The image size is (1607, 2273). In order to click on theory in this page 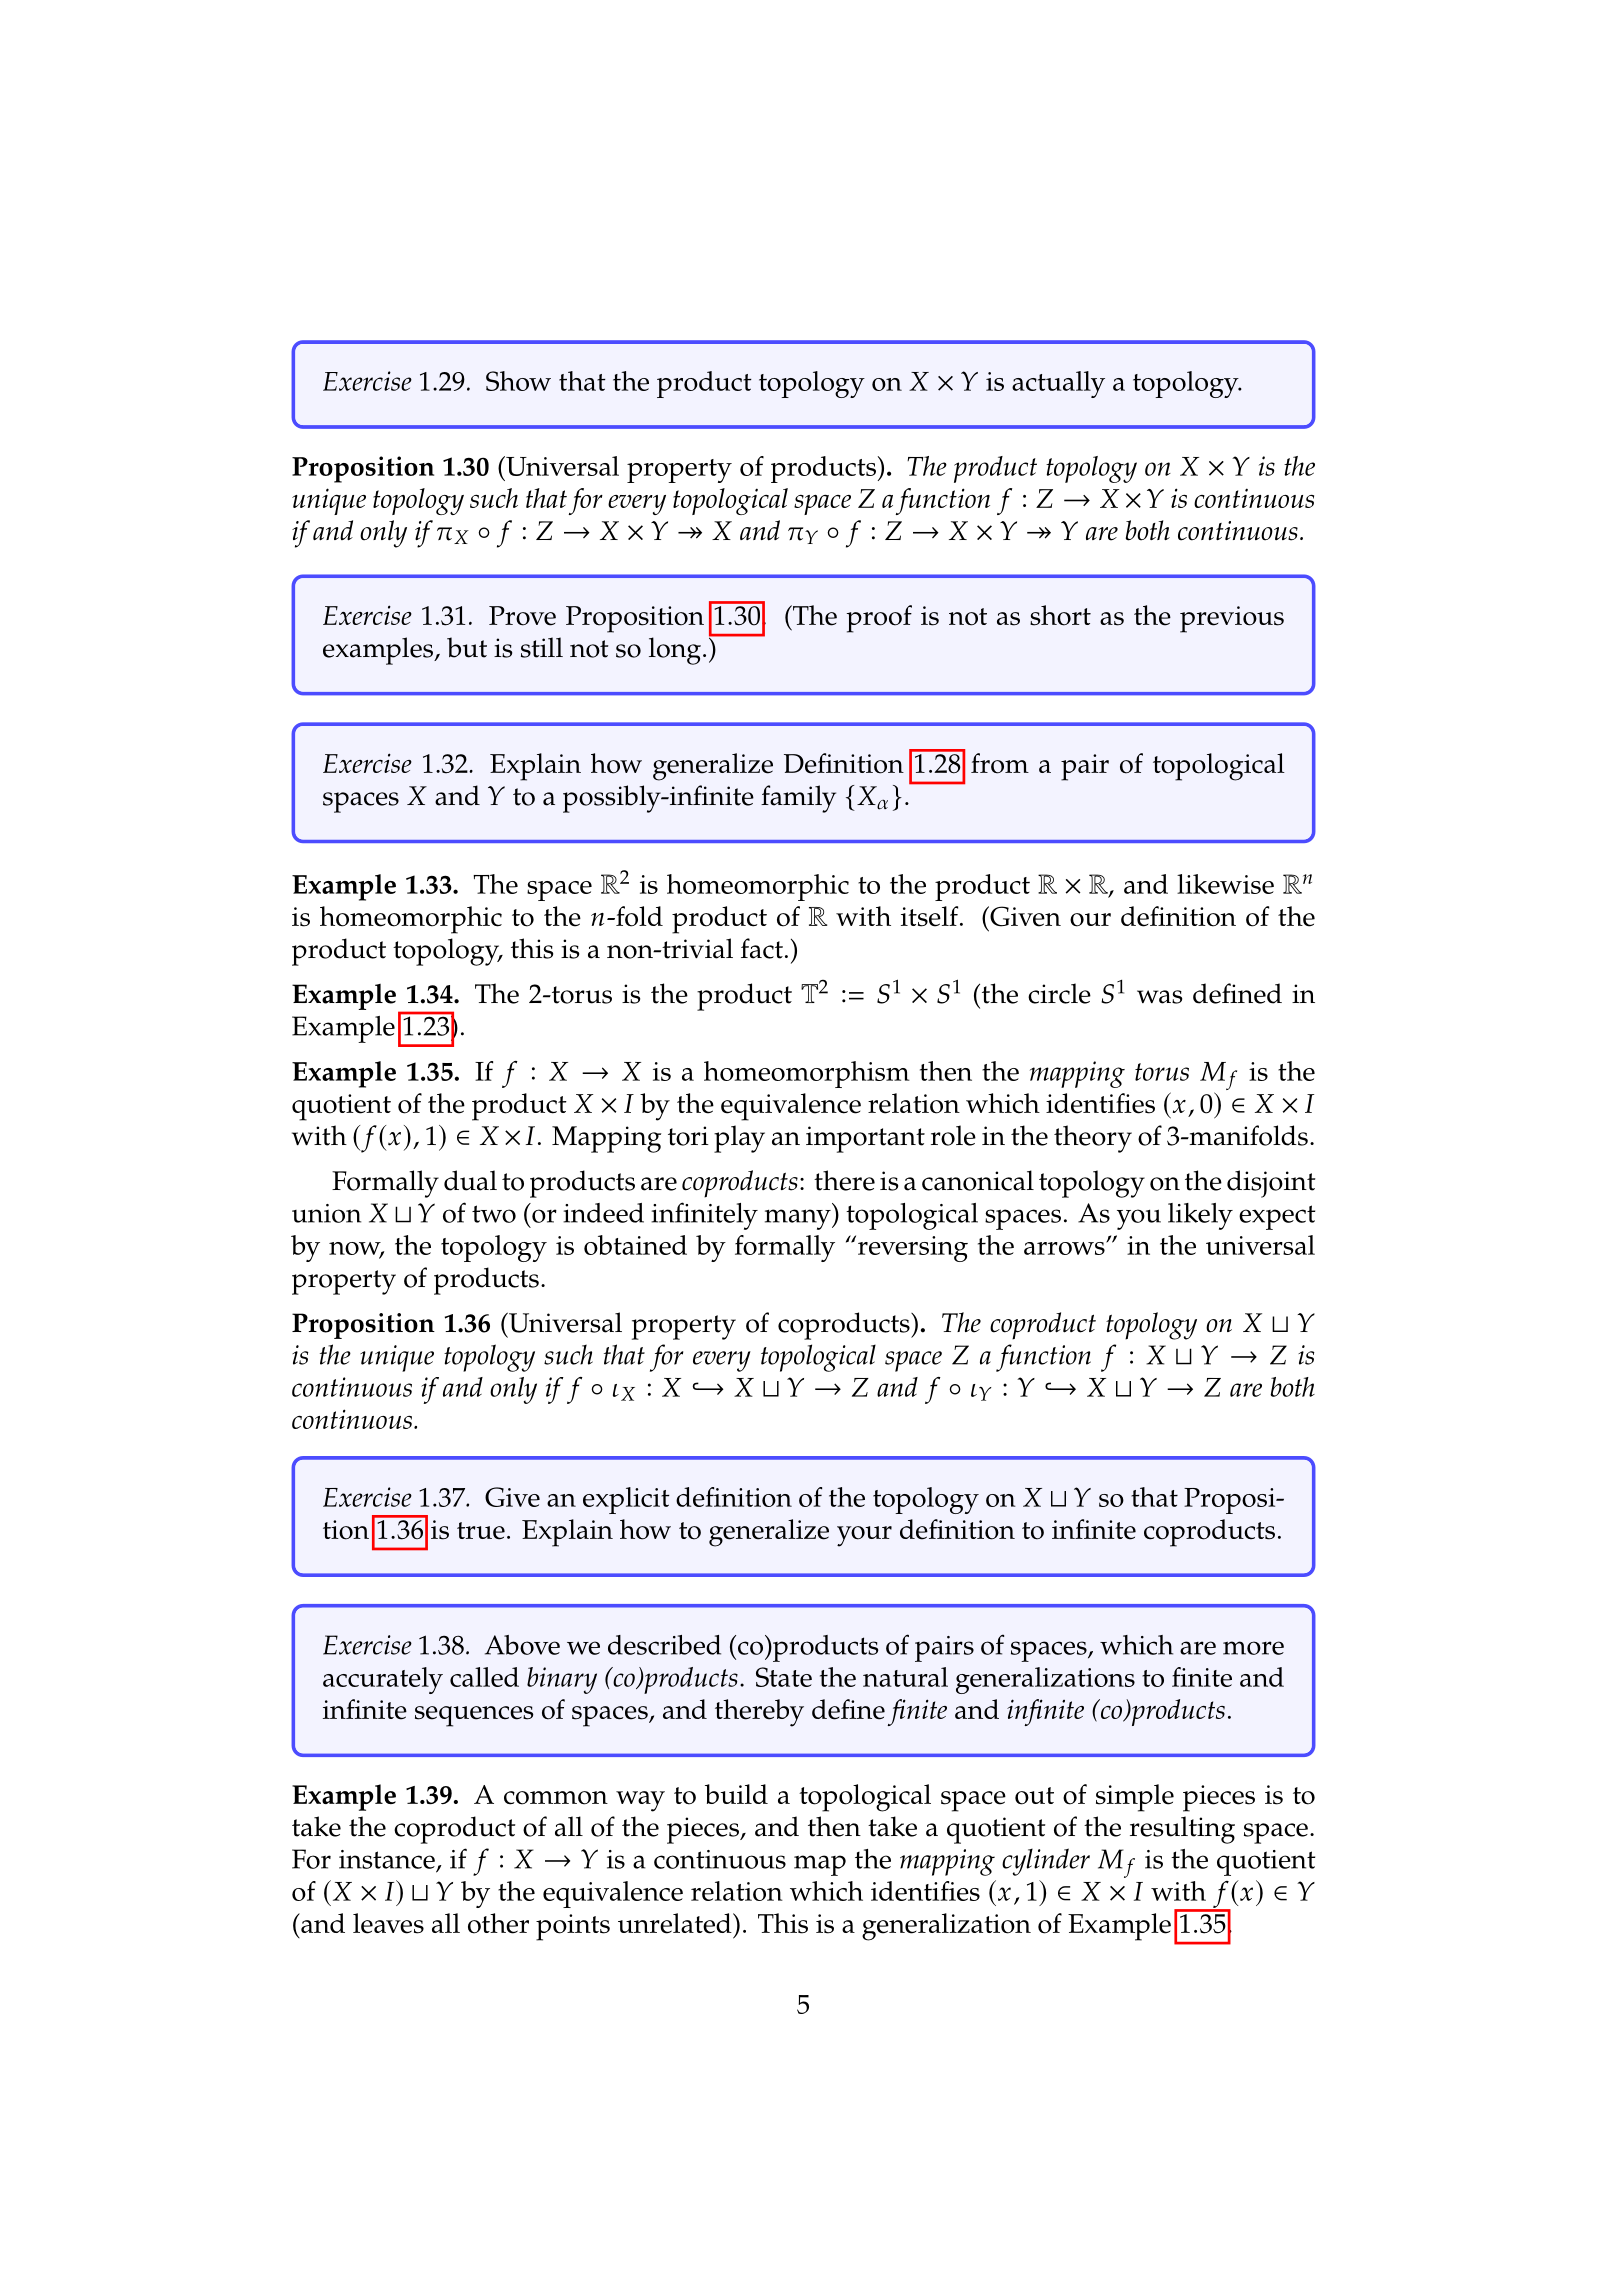, I will do `click(1093, 1139)`.
